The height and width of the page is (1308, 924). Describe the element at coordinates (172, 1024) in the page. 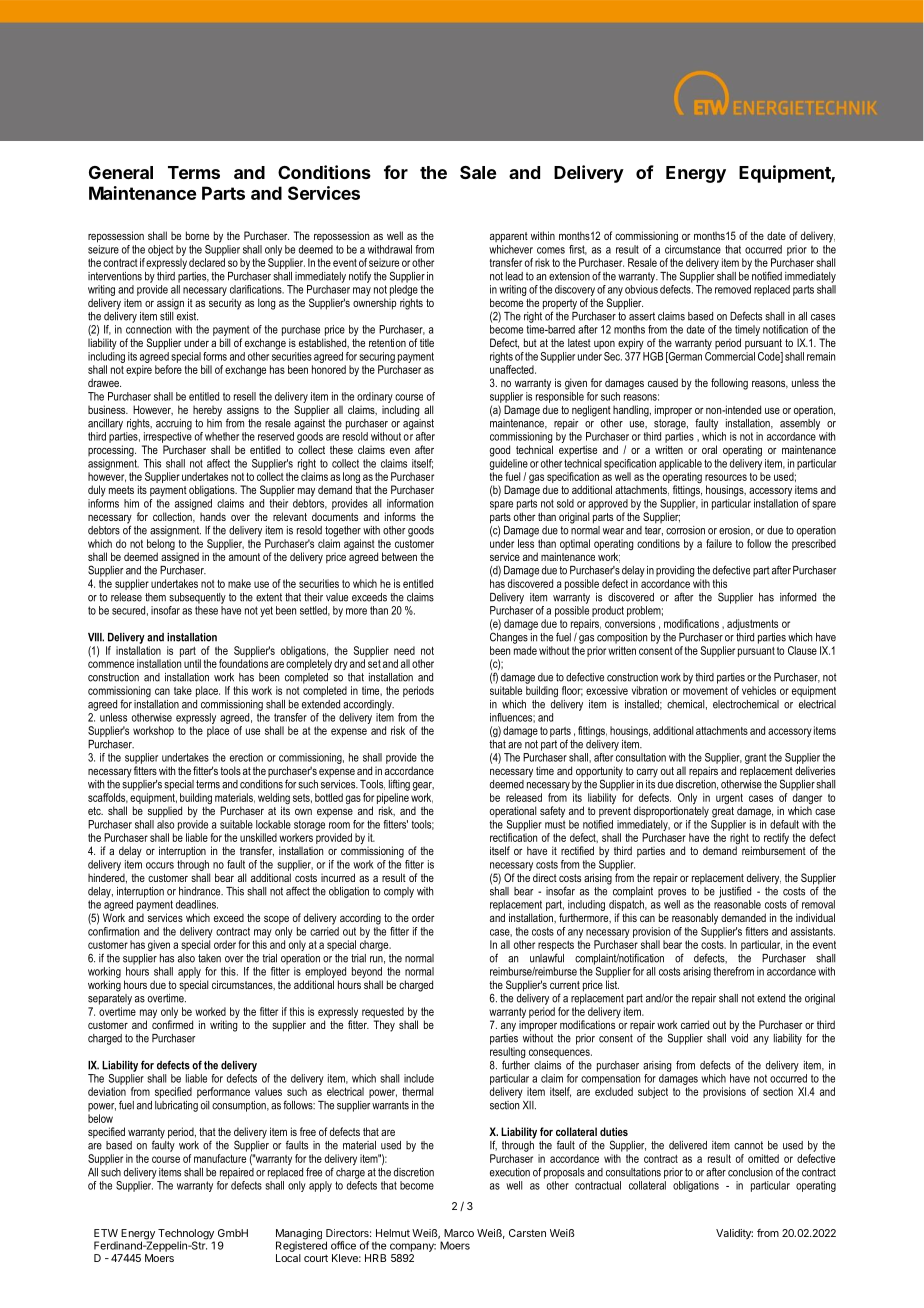

I see `confirmed` at that location.
